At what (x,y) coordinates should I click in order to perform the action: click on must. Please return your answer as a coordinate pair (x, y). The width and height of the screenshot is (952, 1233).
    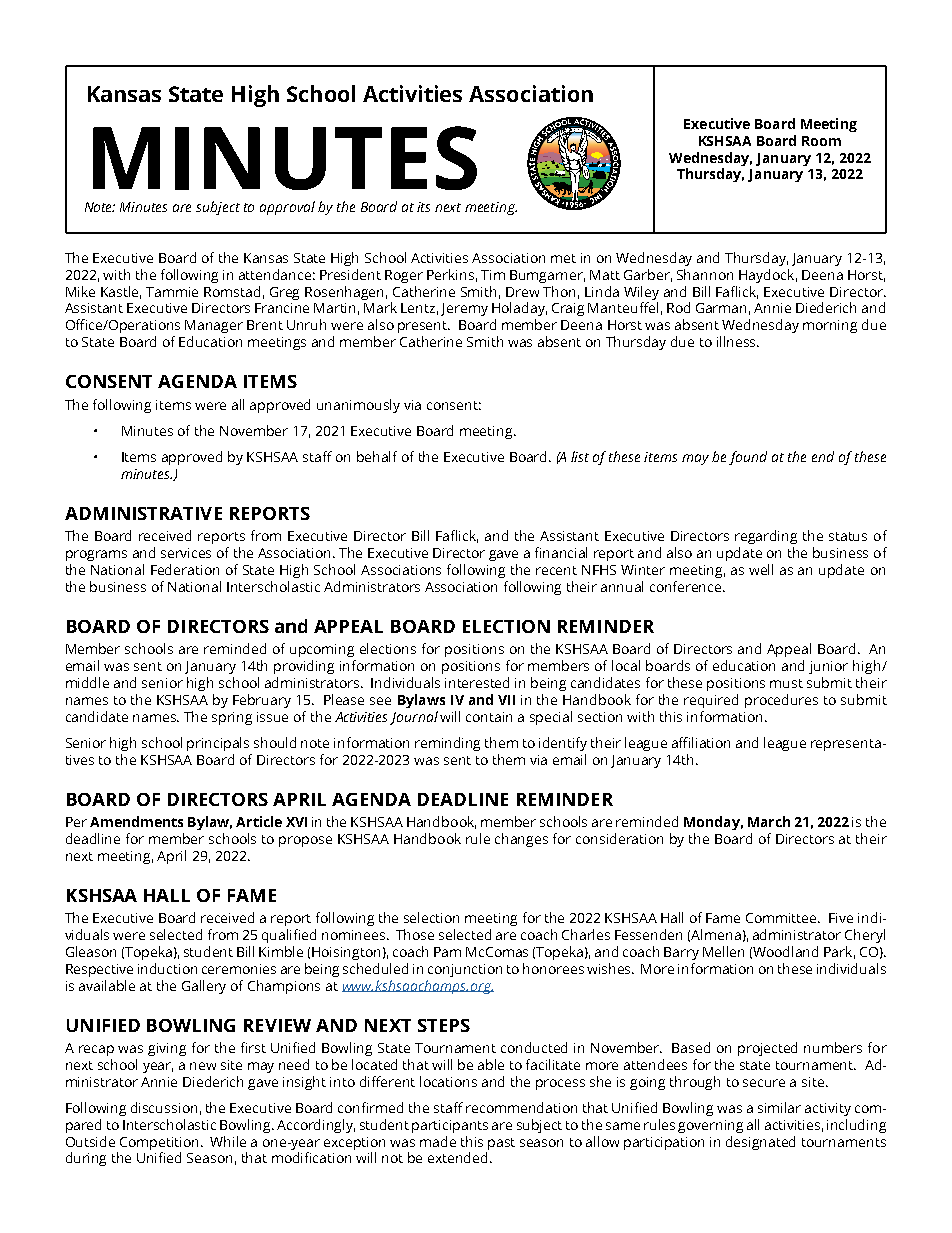
    Looking at the image, I should click on (786, 683).
